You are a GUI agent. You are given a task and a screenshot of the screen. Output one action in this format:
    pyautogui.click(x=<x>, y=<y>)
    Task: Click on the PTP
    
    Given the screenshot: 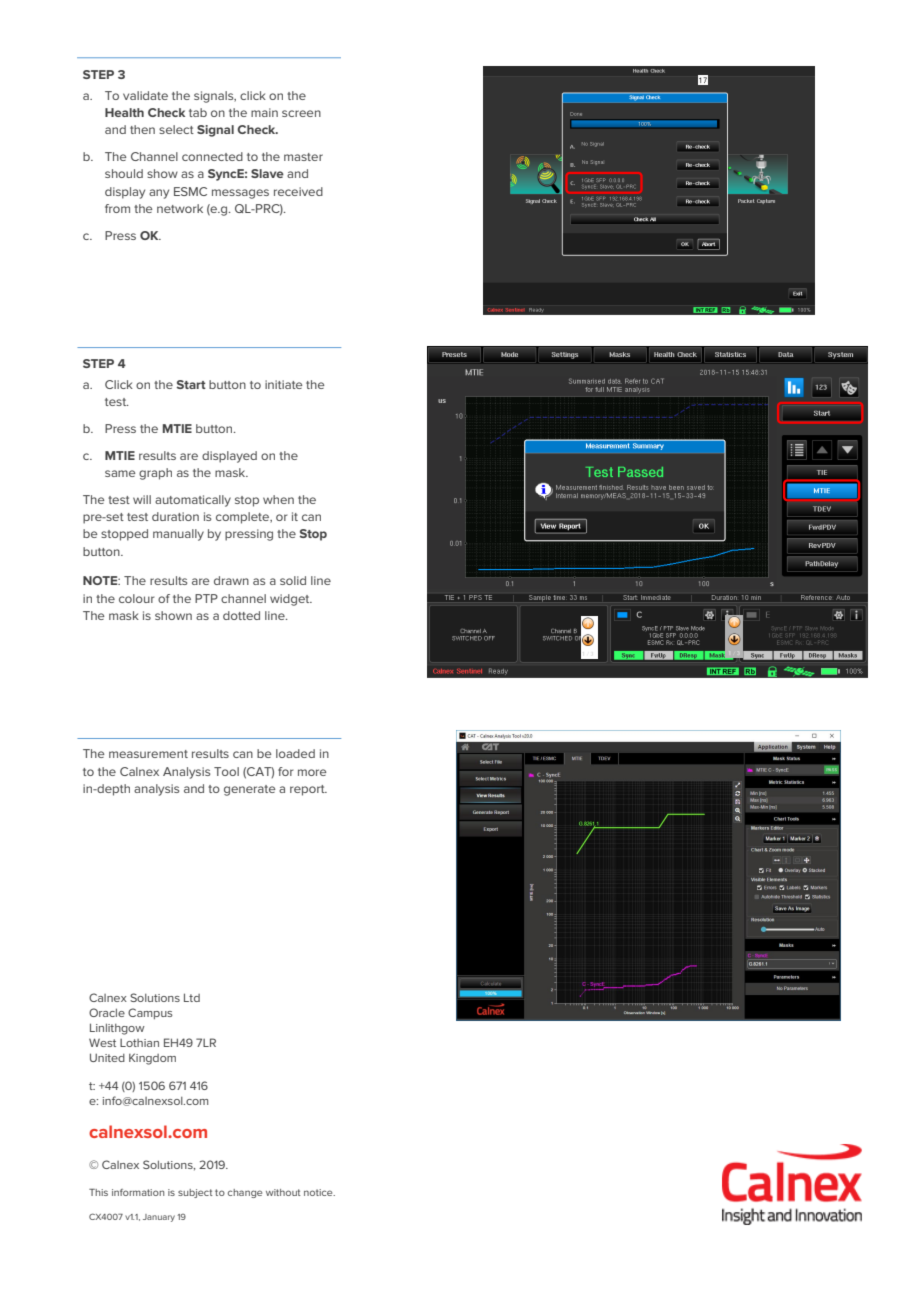 What is the action you would take?
    pyautogui.click(x=206, y=598)
